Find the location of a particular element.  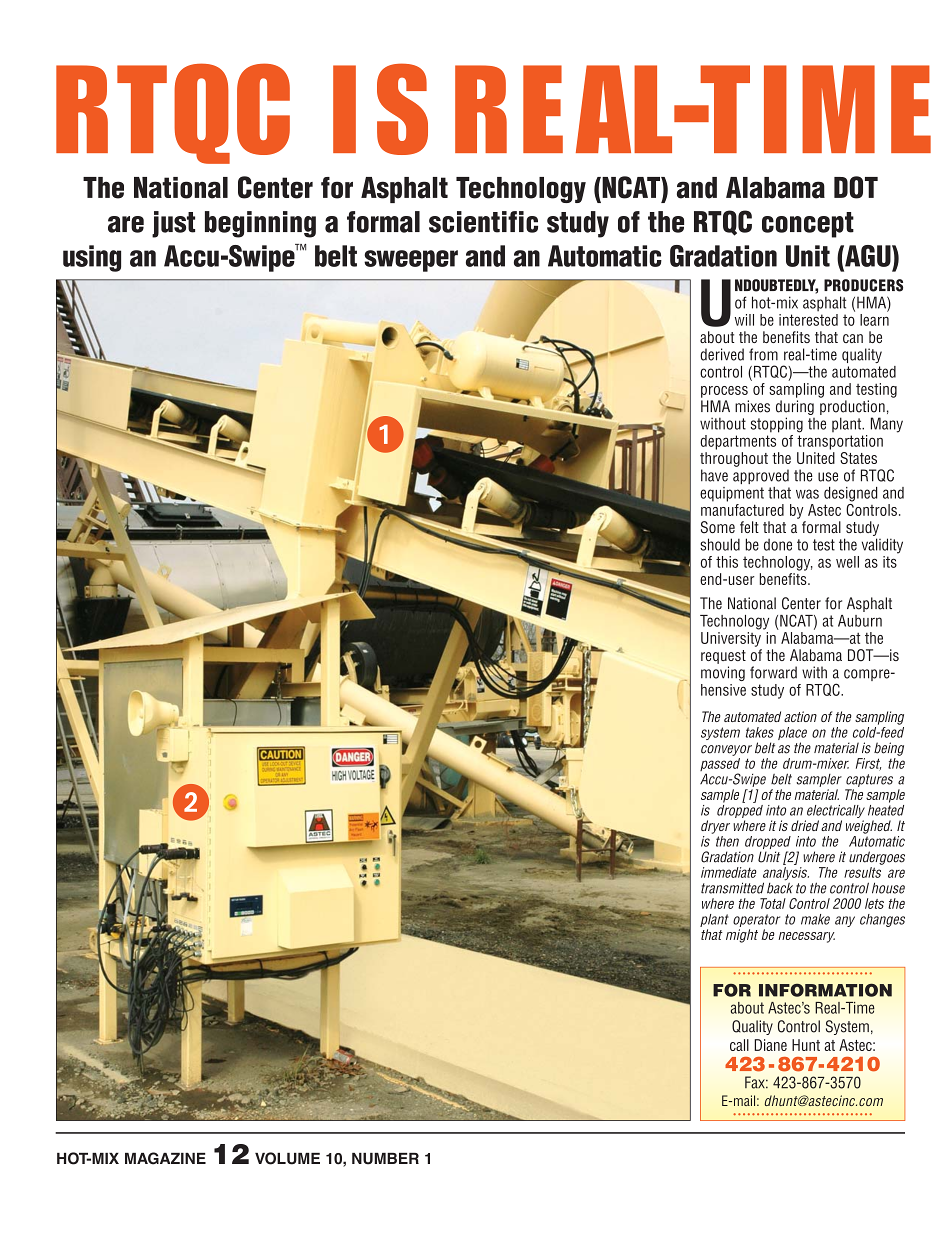

MAGAZINE is located at coordinates (165, 1158).
